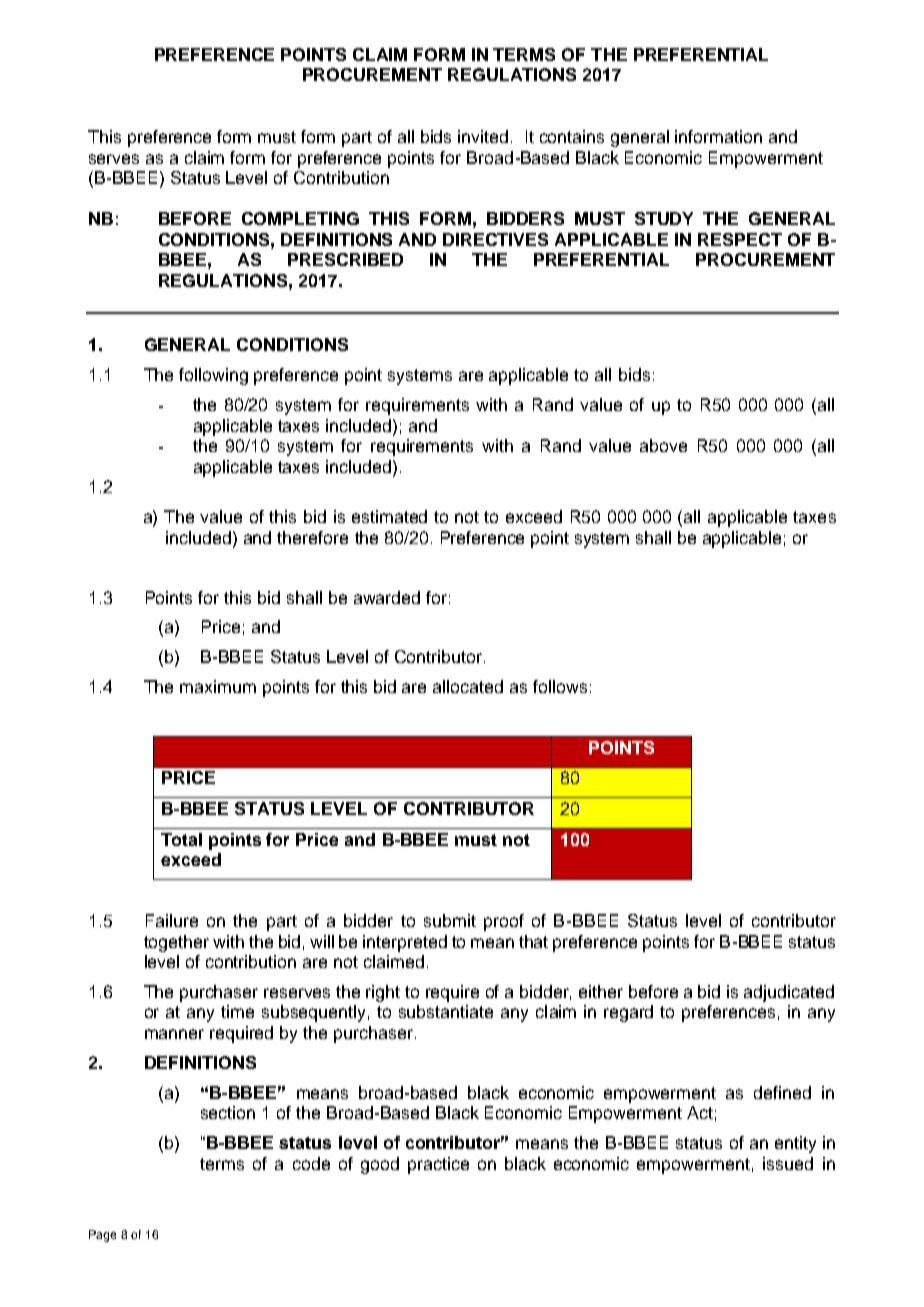  Describe the element at coordinates (788, 1163) in the screenshot. I see `issued` at that location.
